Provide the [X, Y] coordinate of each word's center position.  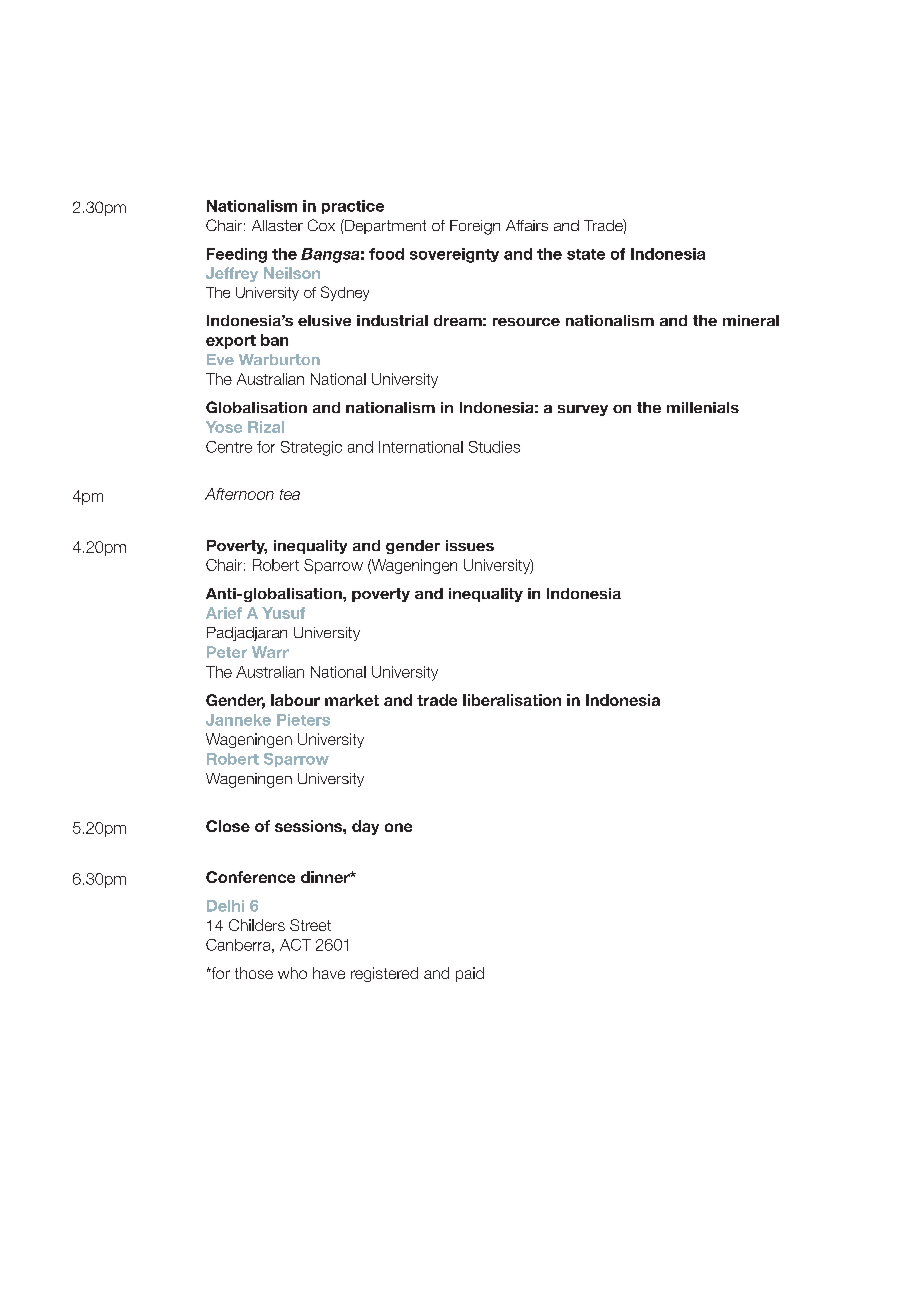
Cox [321, 225]
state [586, 254]
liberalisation [512, 700]
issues [470, 545]
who [292, 973]
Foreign [475, 227]
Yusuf [283, 613]
